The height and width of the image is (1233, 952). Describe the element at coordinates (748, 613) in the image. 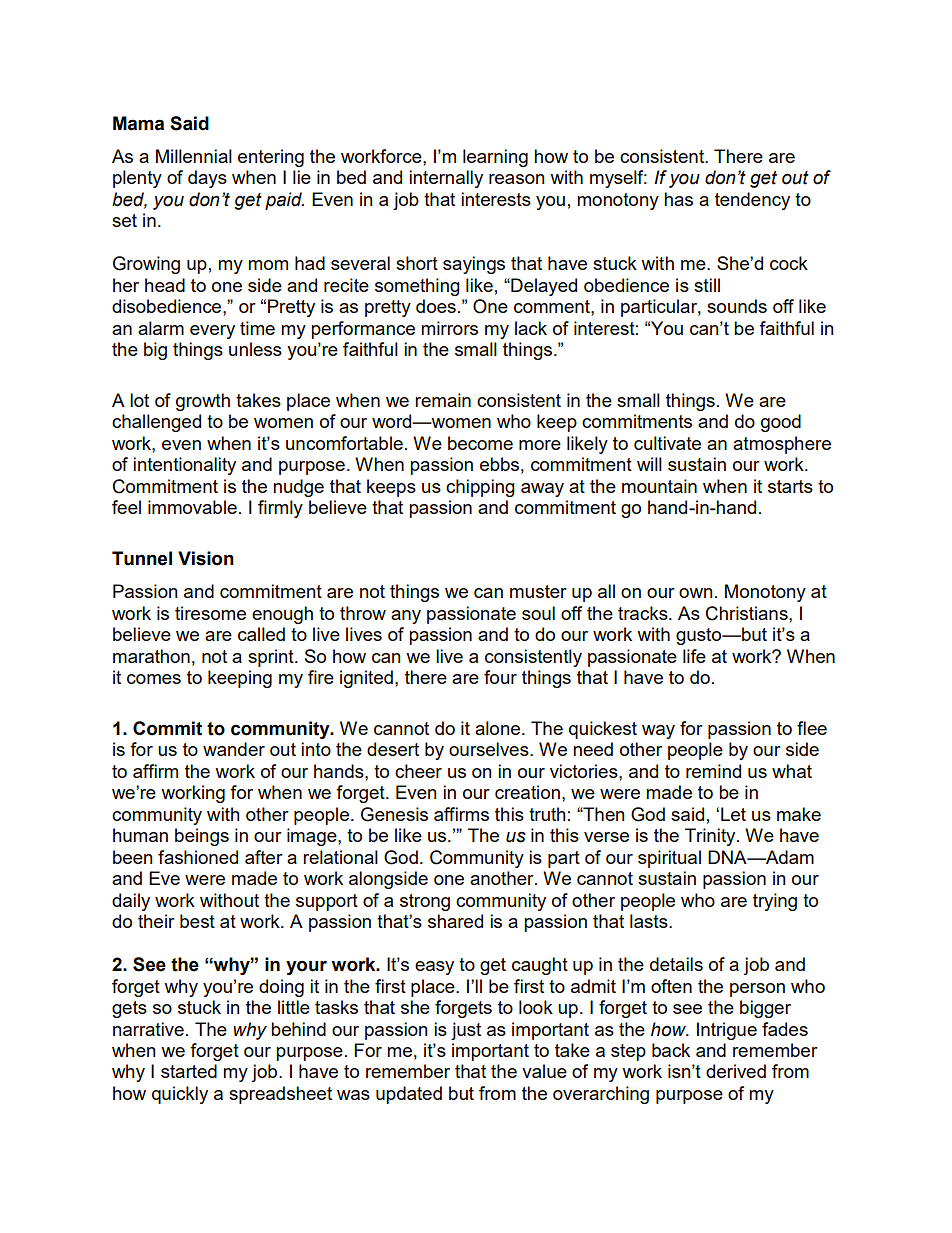

I see `Christians` at that location.
